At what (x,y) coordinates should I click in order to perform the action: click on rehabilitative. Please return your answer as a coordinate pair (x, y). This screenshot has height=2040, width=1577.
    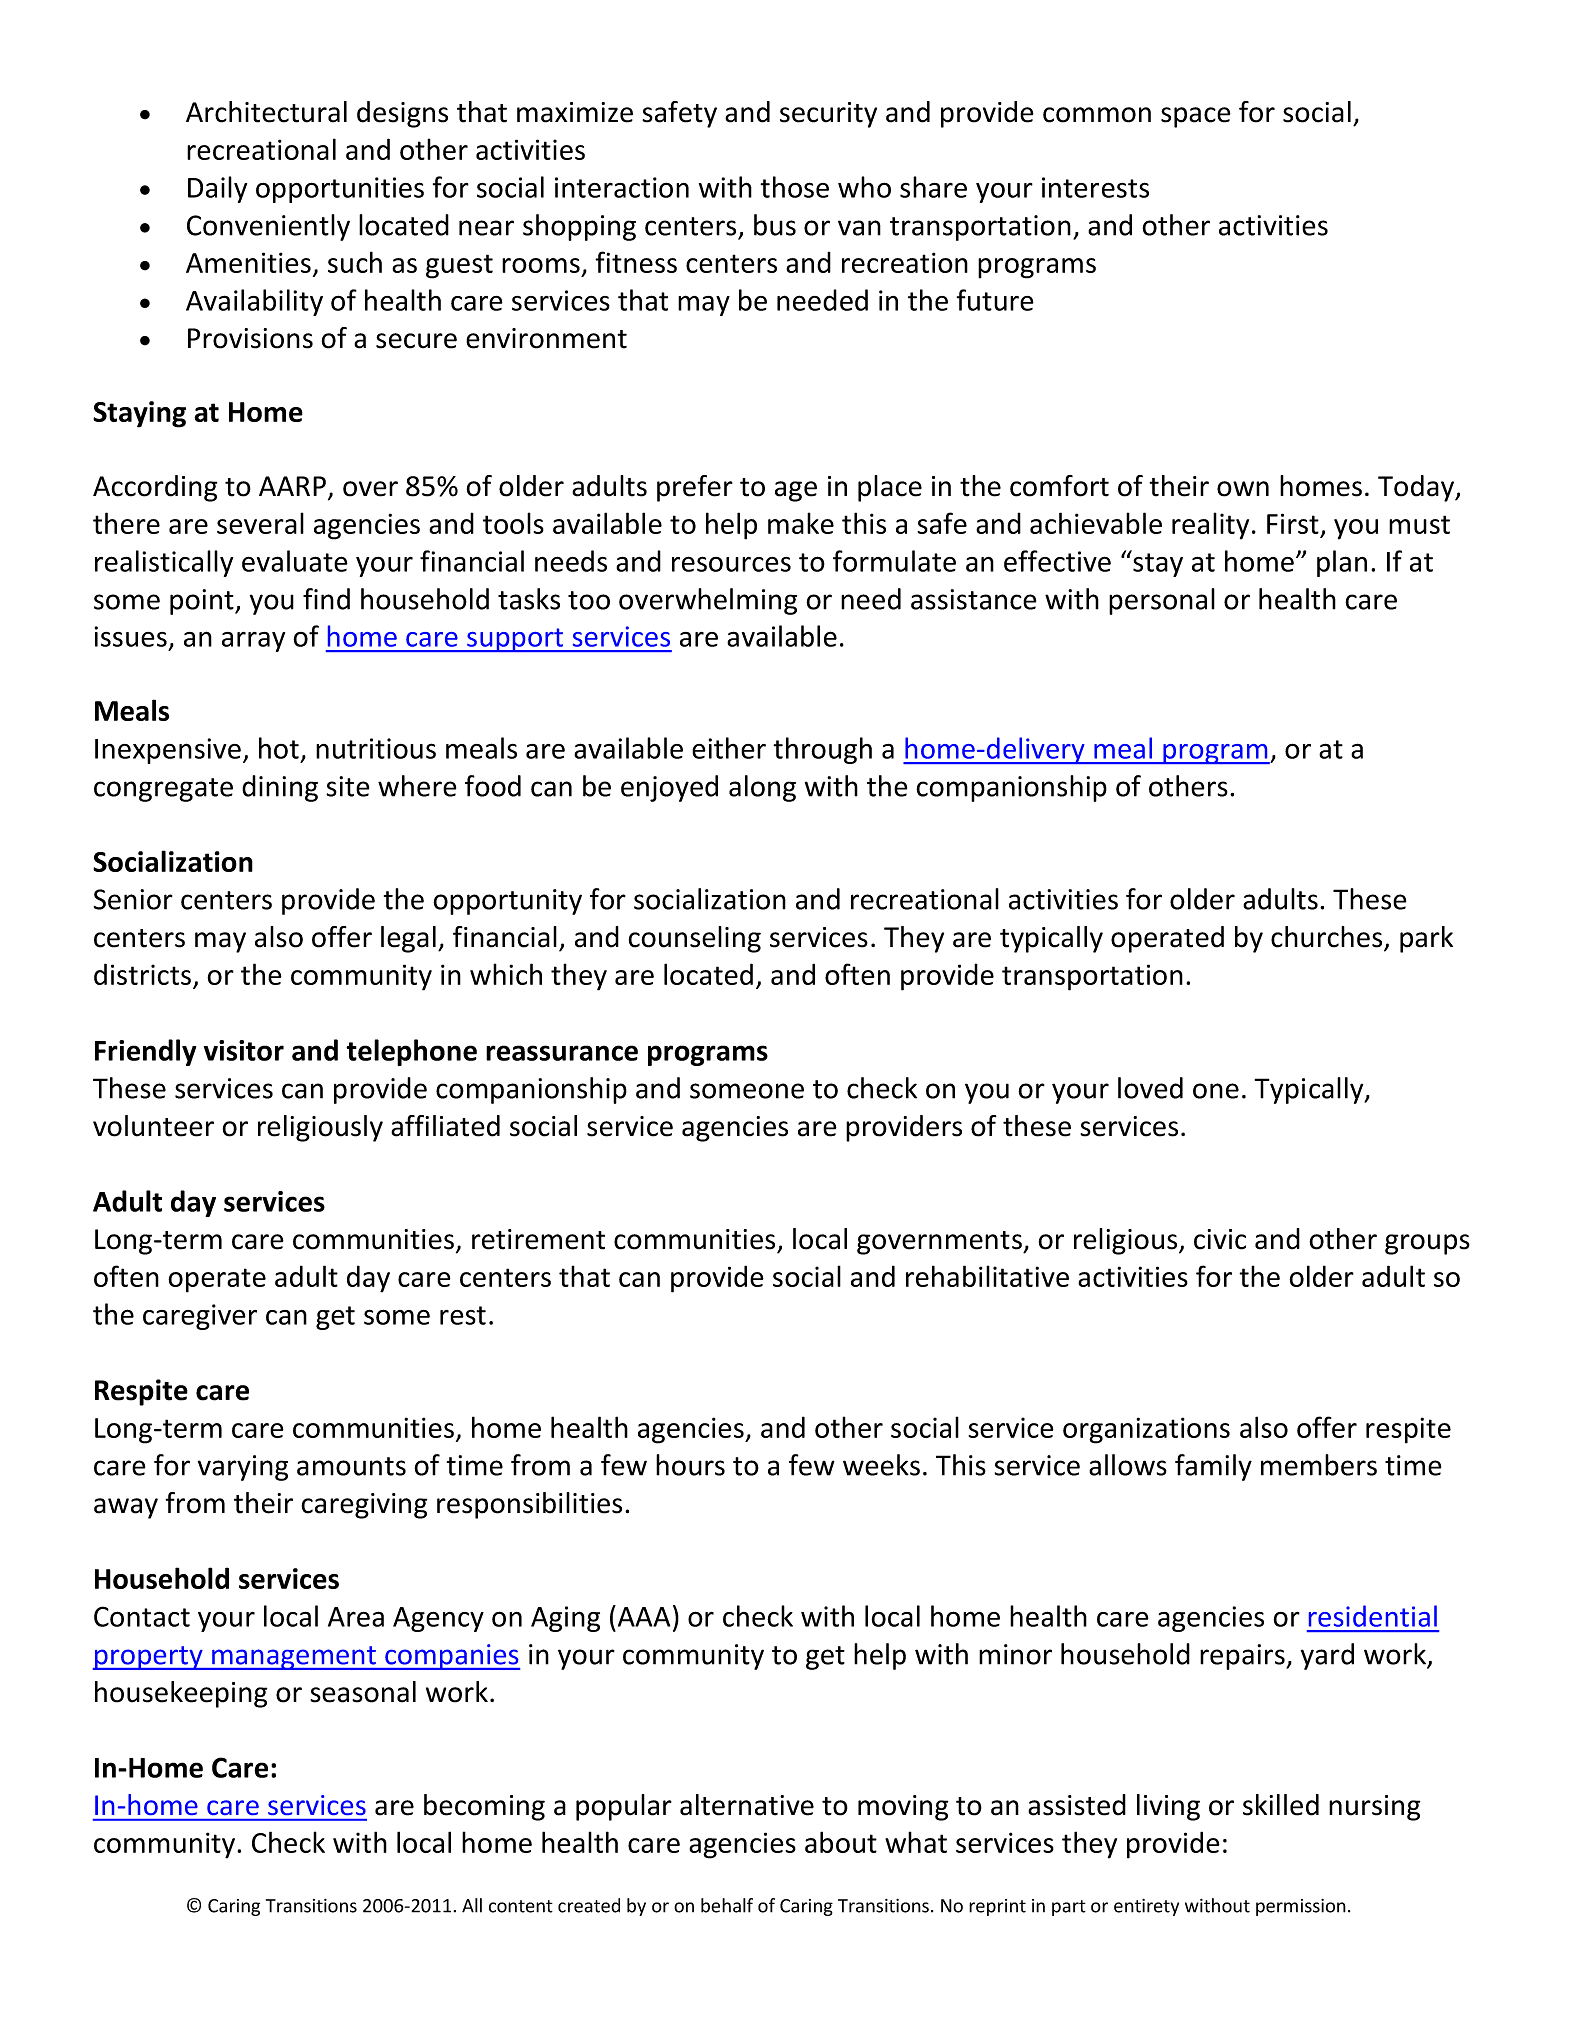
    Looking at the image, I should click on (987, 1276).
